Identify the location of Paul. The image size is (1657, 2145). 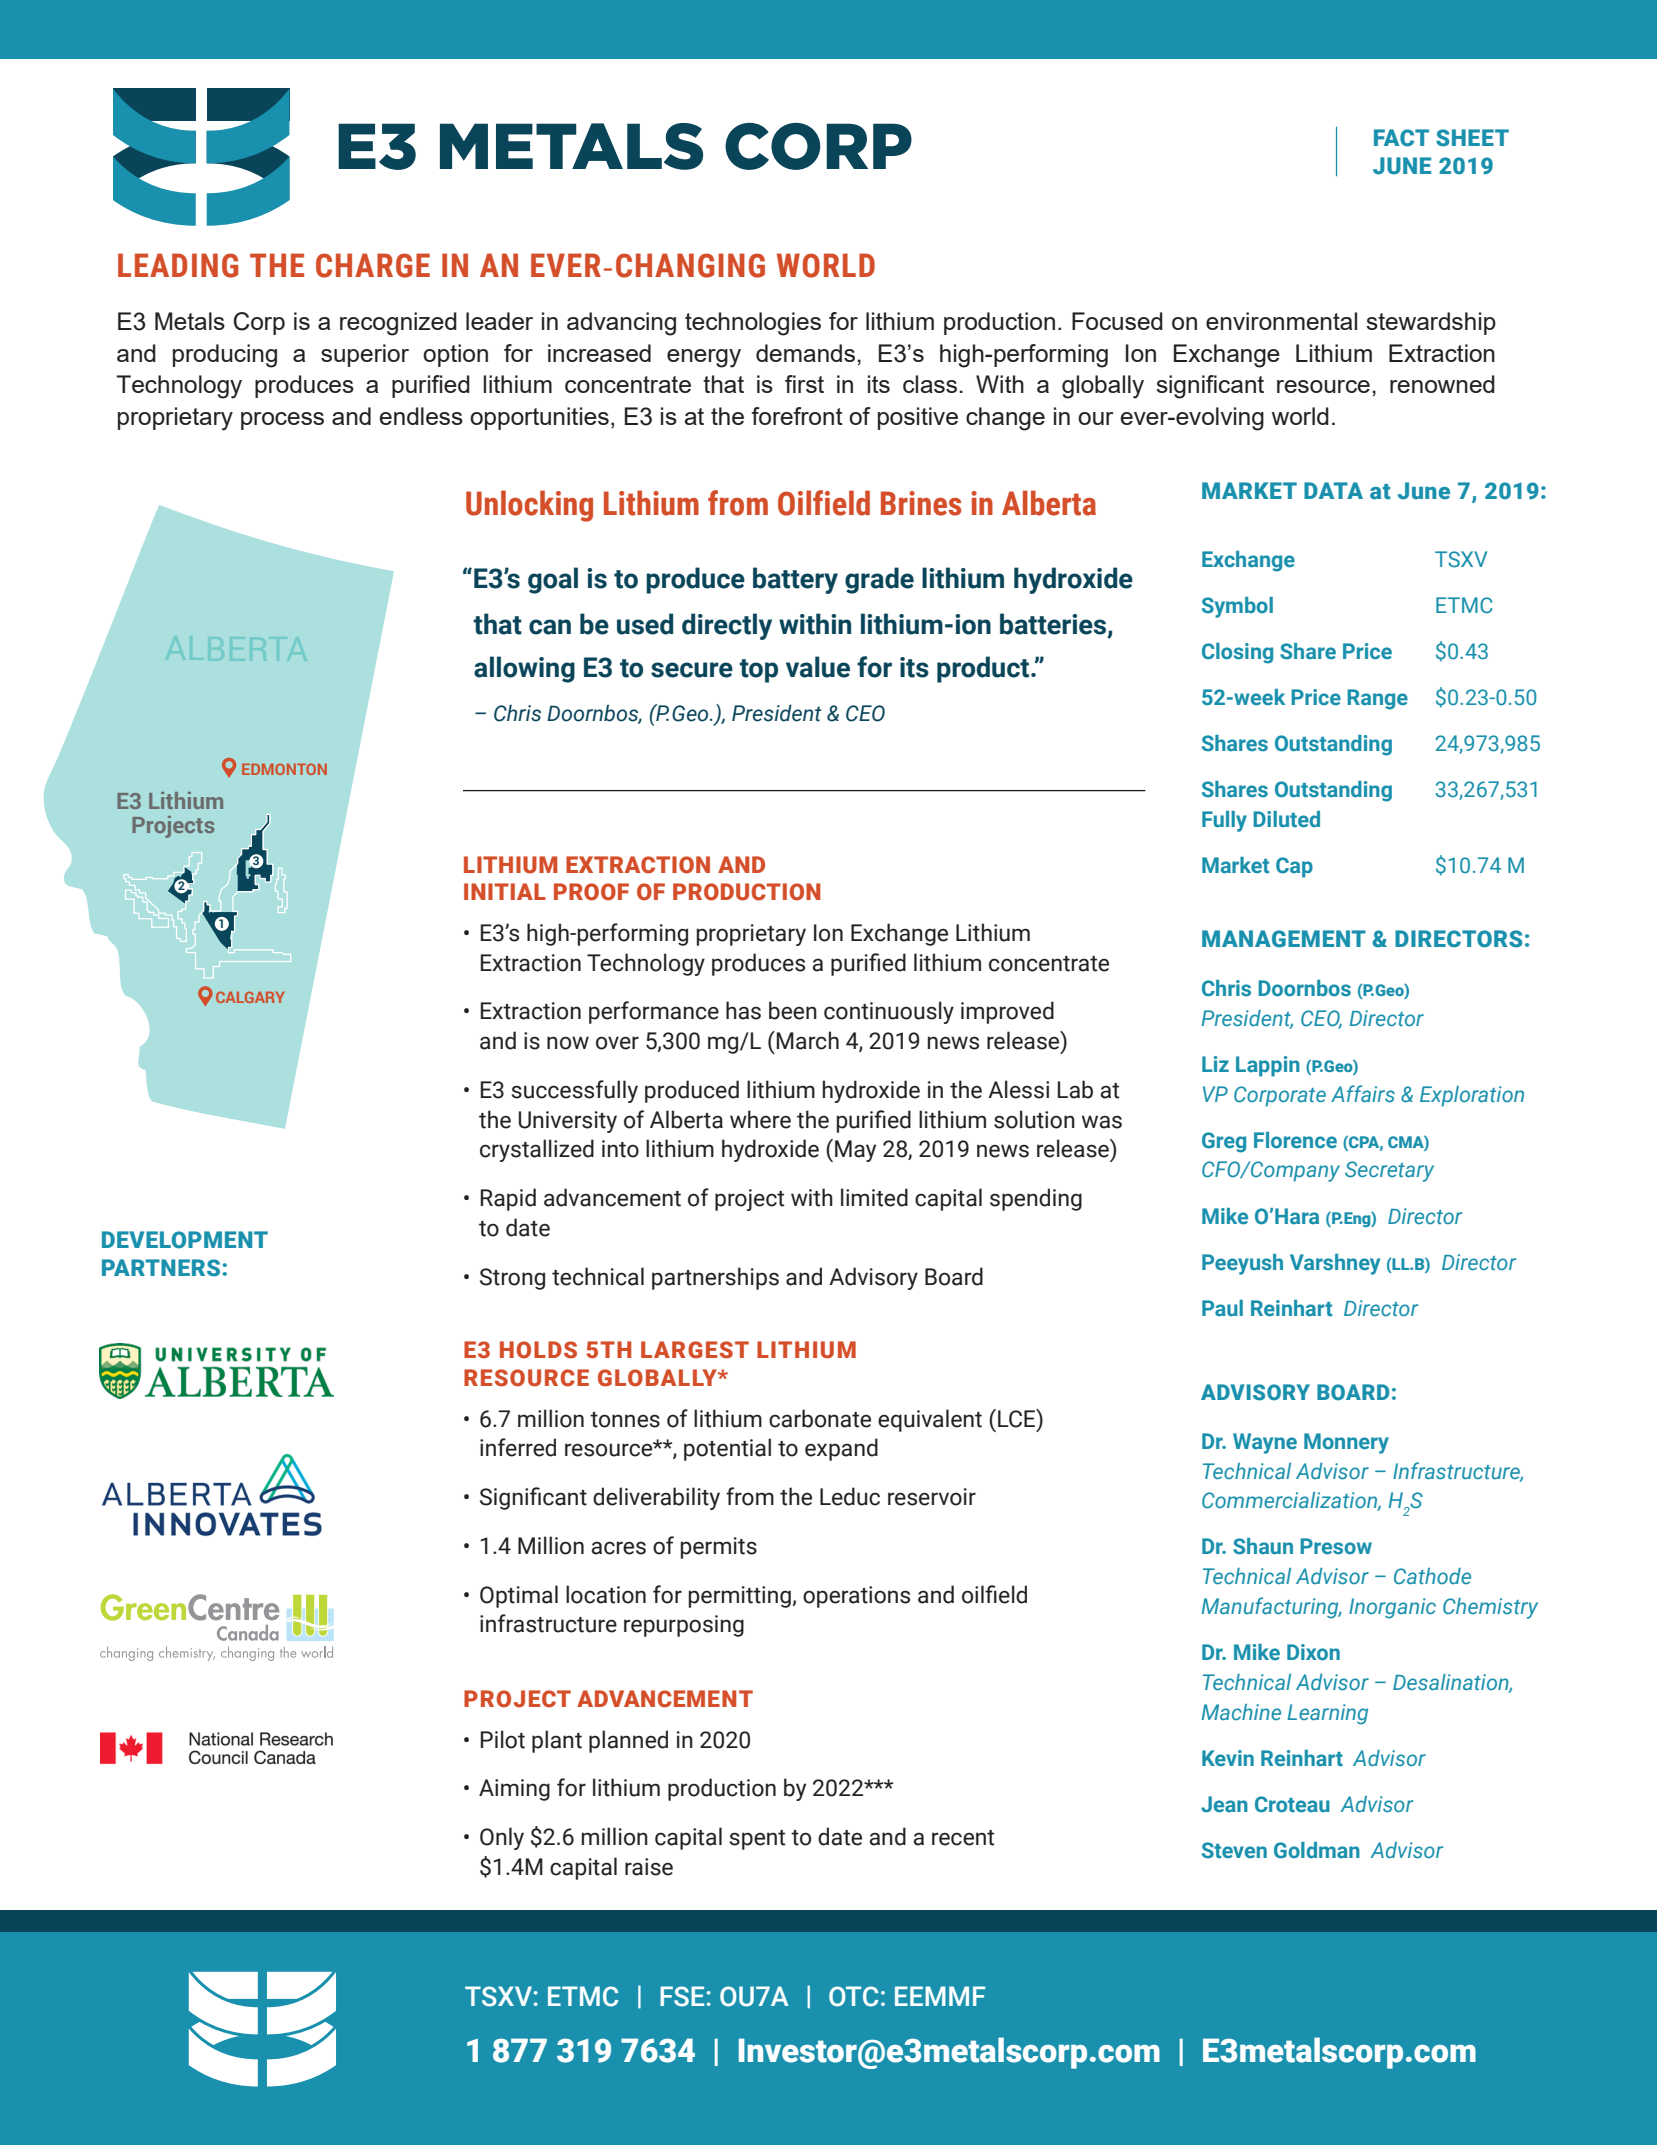
(1222, 1308).
